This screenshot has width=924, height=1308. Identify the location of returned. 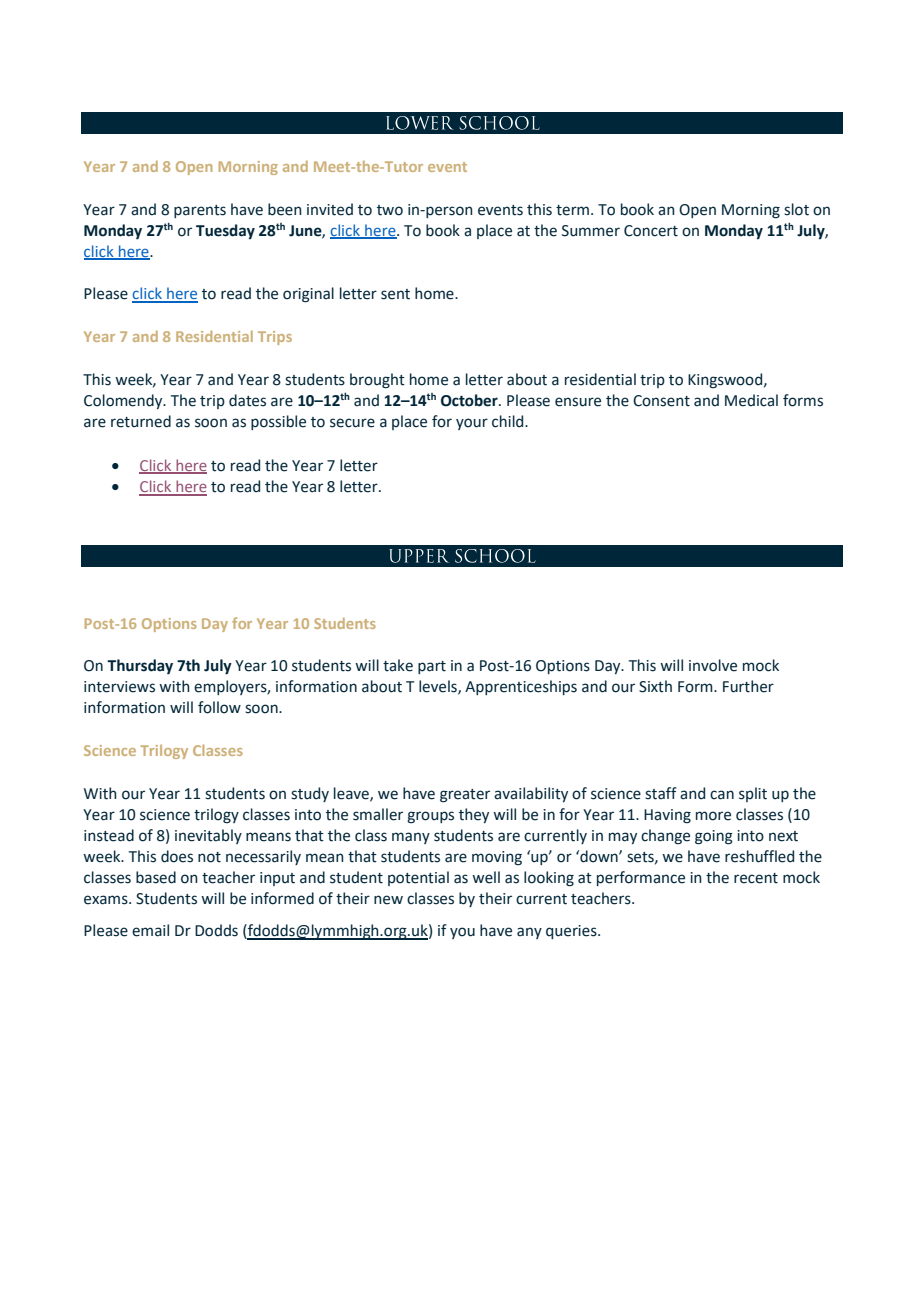
(141, 421).
